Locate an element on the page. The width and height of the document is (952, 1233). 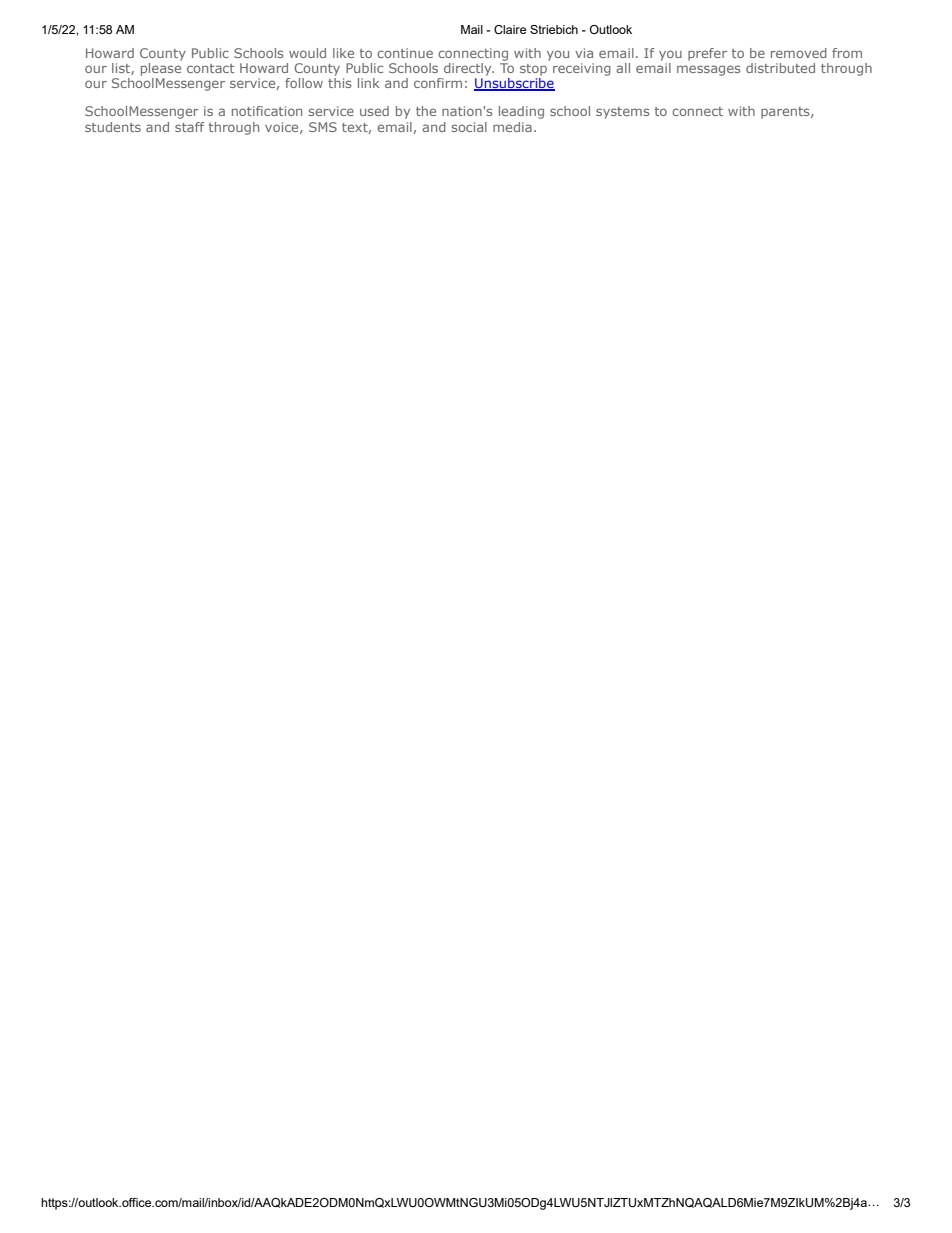
contact is located at coordinates (210, 68).
